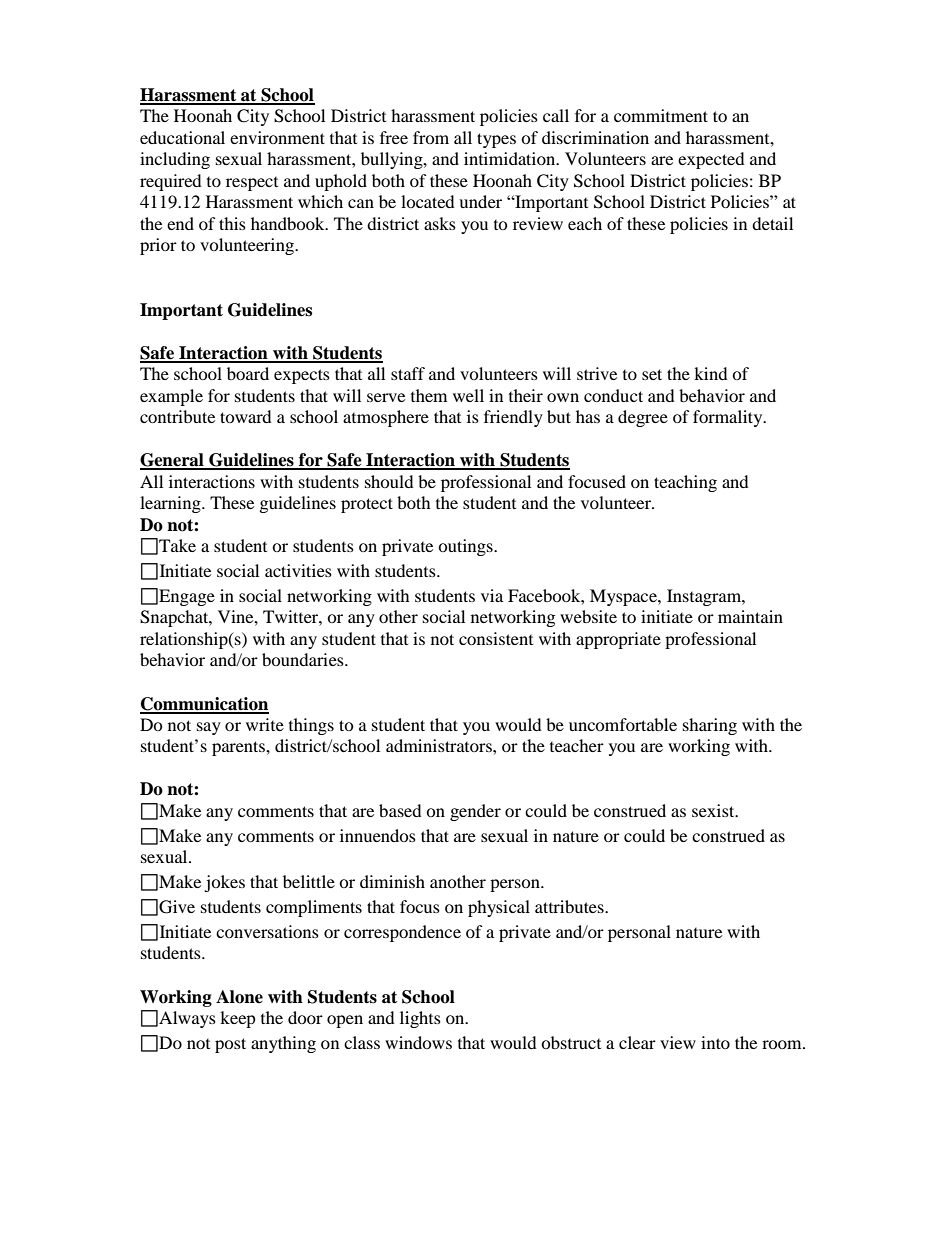 Image resolution: width=952 pixels, height=1233 pixels. What do you see at coordinates (440, 745) in the screenshot?
I see `administrators` at bounding box center [440, 745].
